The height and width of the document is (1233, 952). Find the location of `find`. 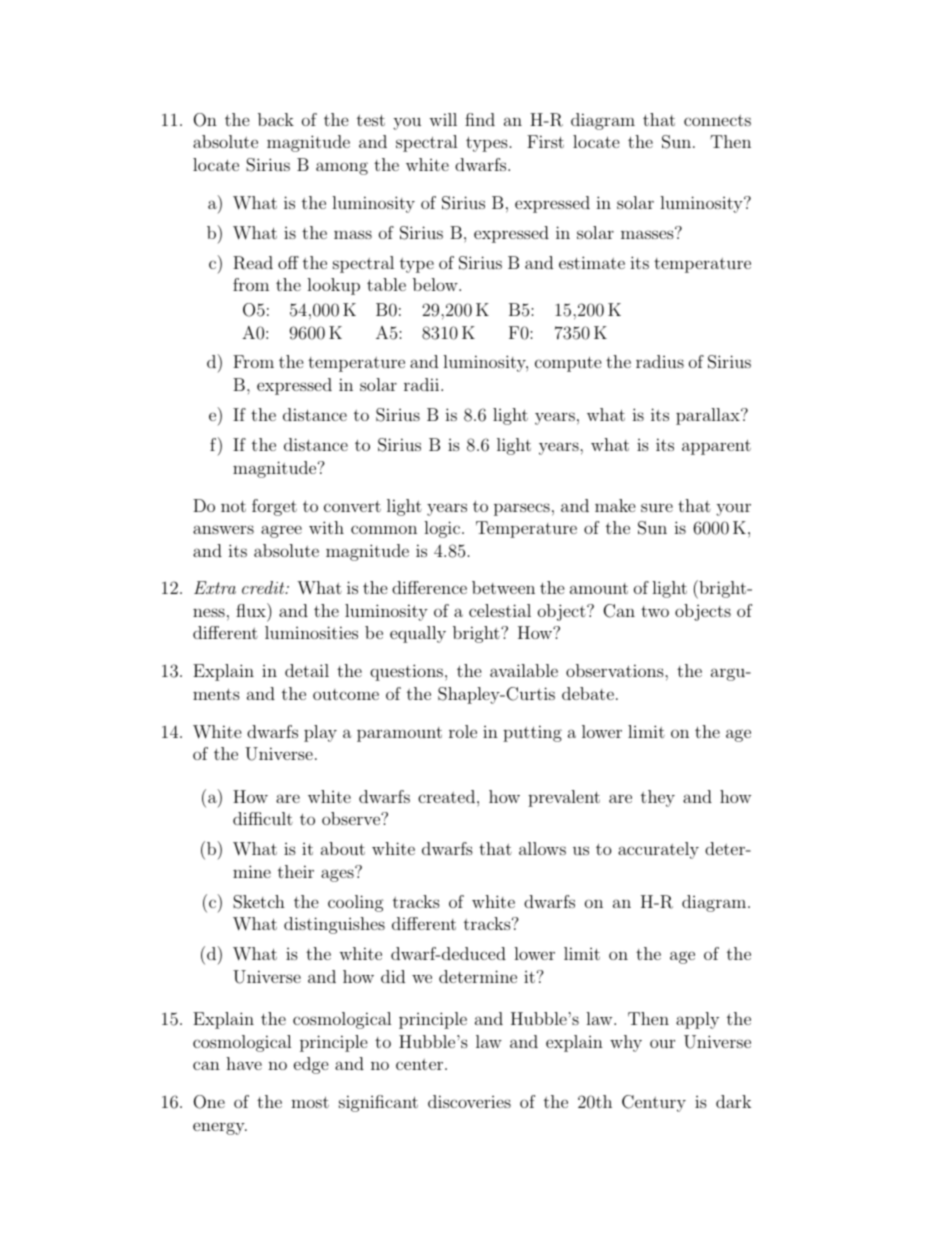

find is located at coordinates (480, 119).
